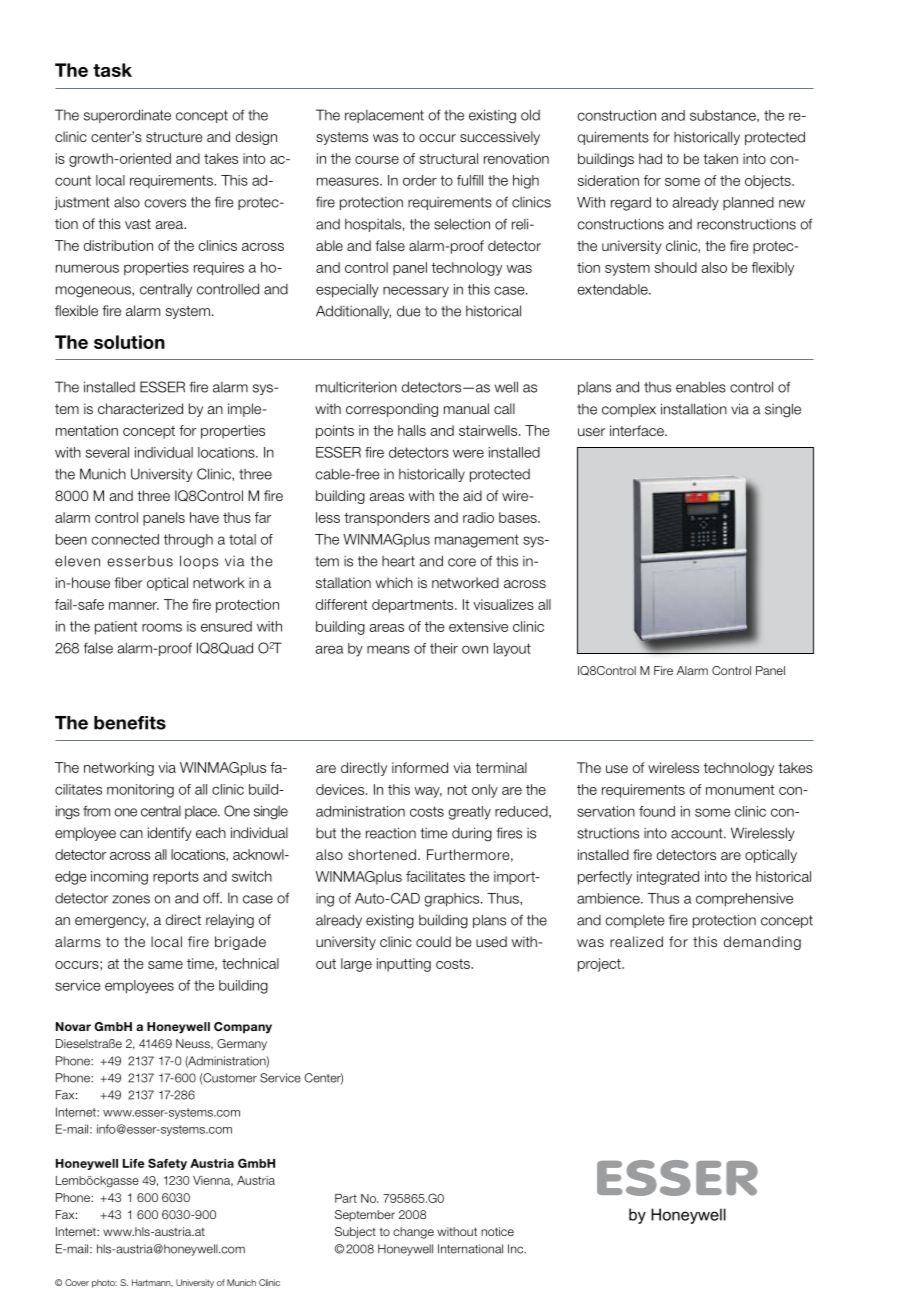 Image resolution: width=924 pixels, height=1308 pixels. Describe the element at coordinates (740, 790) in the screenshot. I see `monument` at that location.
